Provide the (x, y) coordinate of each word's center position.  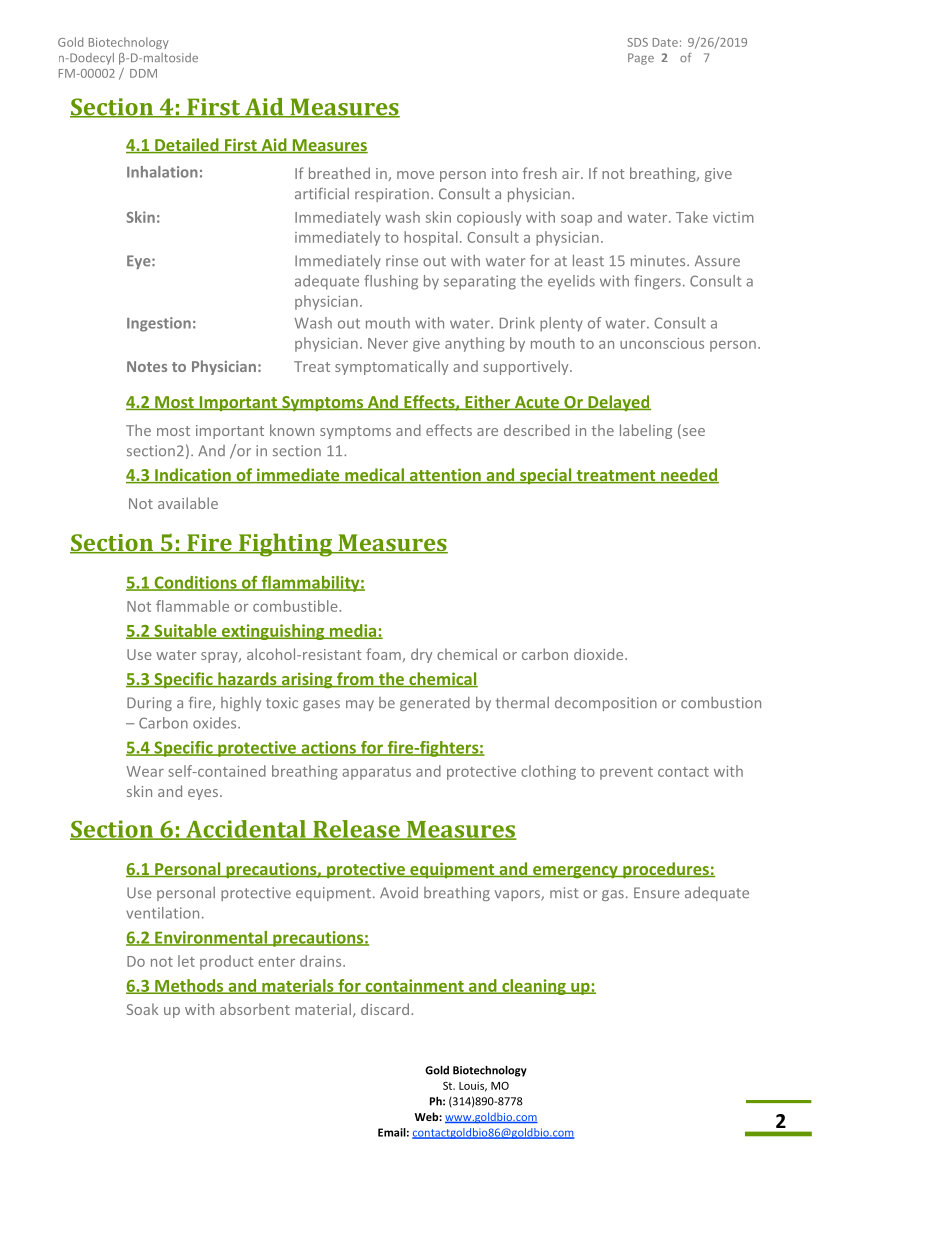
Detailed (187, 146)
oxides (216, 723)
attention (445, 476)
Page (641, 59)
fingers (657, 282)
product (226, 962)
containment (414, 986)
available (188, 503)
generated (435, 704)
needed (689, 476)
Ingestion (159, 324)
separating (480, 282)
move (415, 175)
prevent (626, 773)
